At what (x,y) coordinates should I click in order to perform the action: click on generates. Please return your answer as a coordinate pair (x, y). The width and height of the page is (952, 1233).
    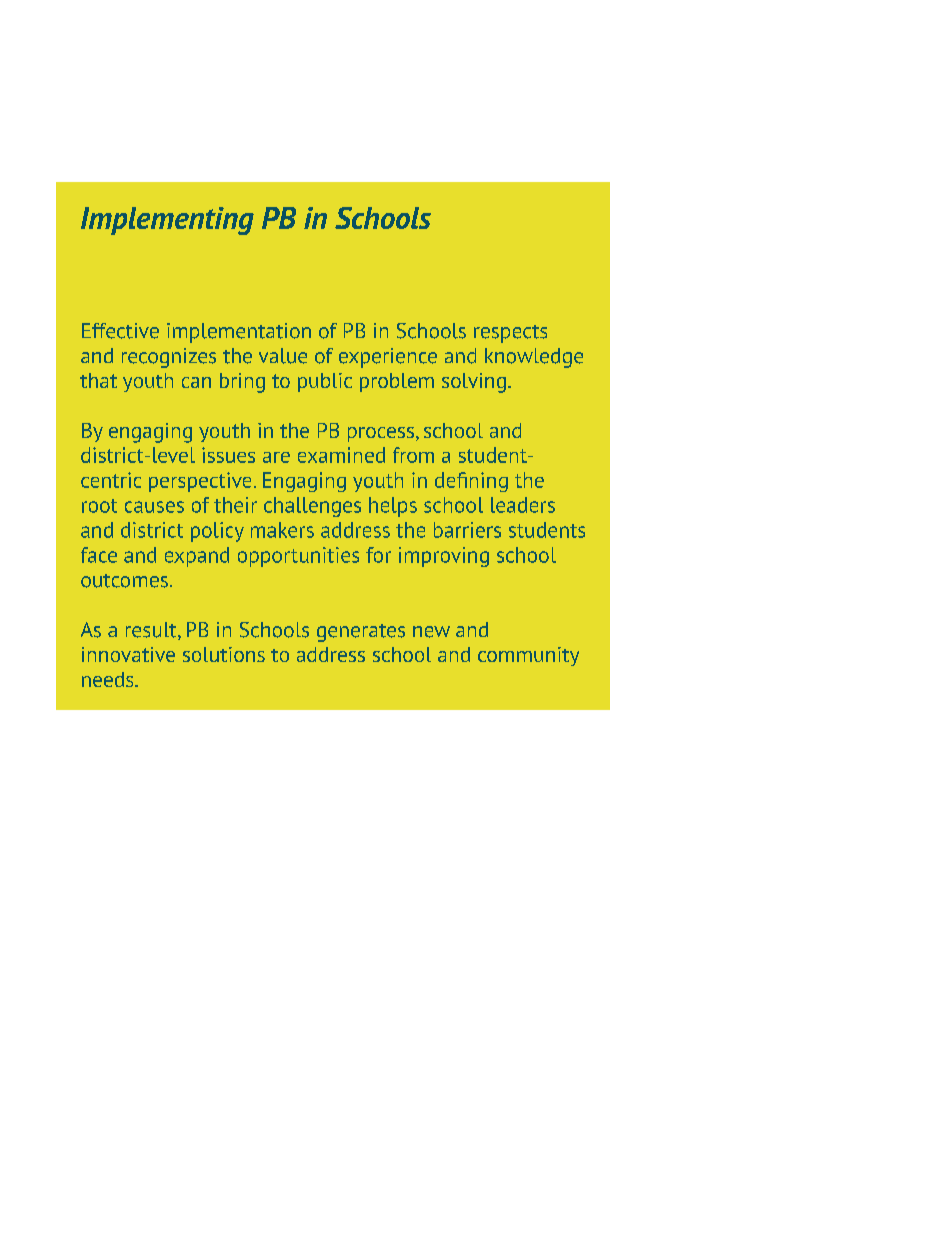
    Looking at the image, I should click on (361, 633).
